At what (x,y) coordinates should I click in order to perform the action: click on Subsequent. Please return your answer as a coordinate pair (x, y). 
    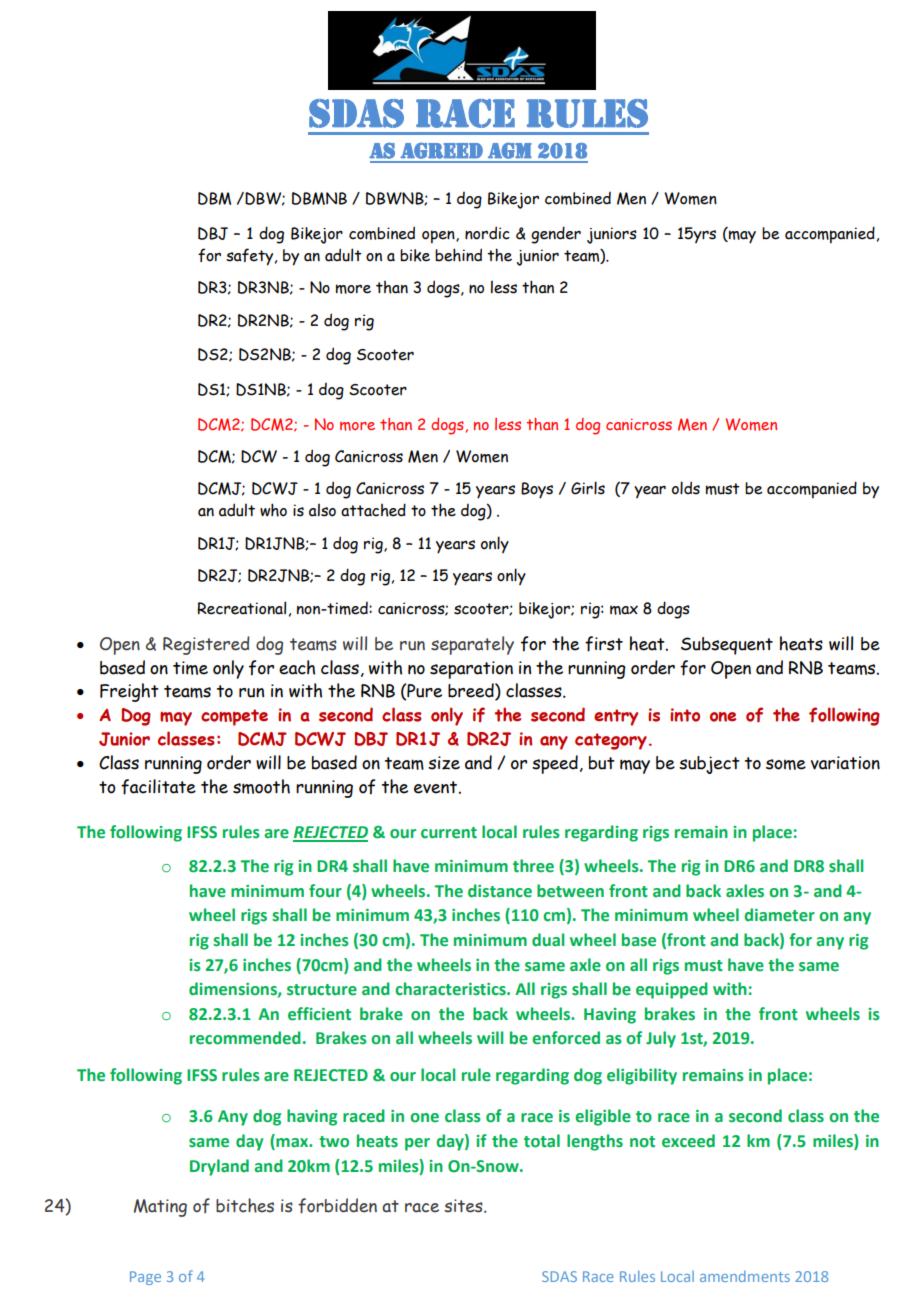
    Looking at the image, I should click on (727, 646).
